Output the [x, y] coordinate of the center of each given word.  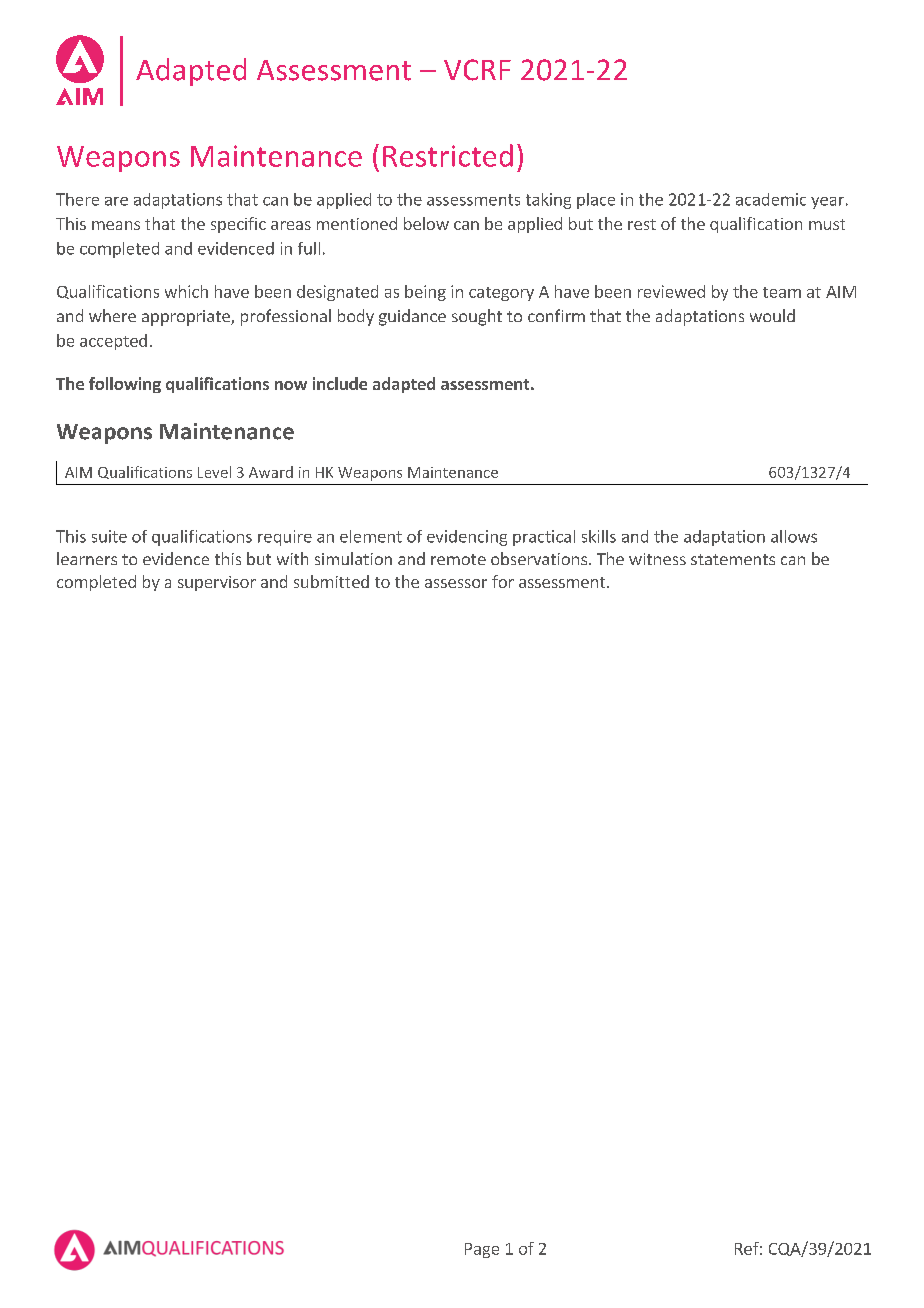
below [426, 223]
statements [733, 559]
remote [458, 559]
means [116, 225]
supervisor [217, 583]
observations [539, 558]
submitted [331, 581]
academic [771, 199]
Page [482, 1250]
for [503, 581]
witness [657, 559]
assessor [456, 583]
